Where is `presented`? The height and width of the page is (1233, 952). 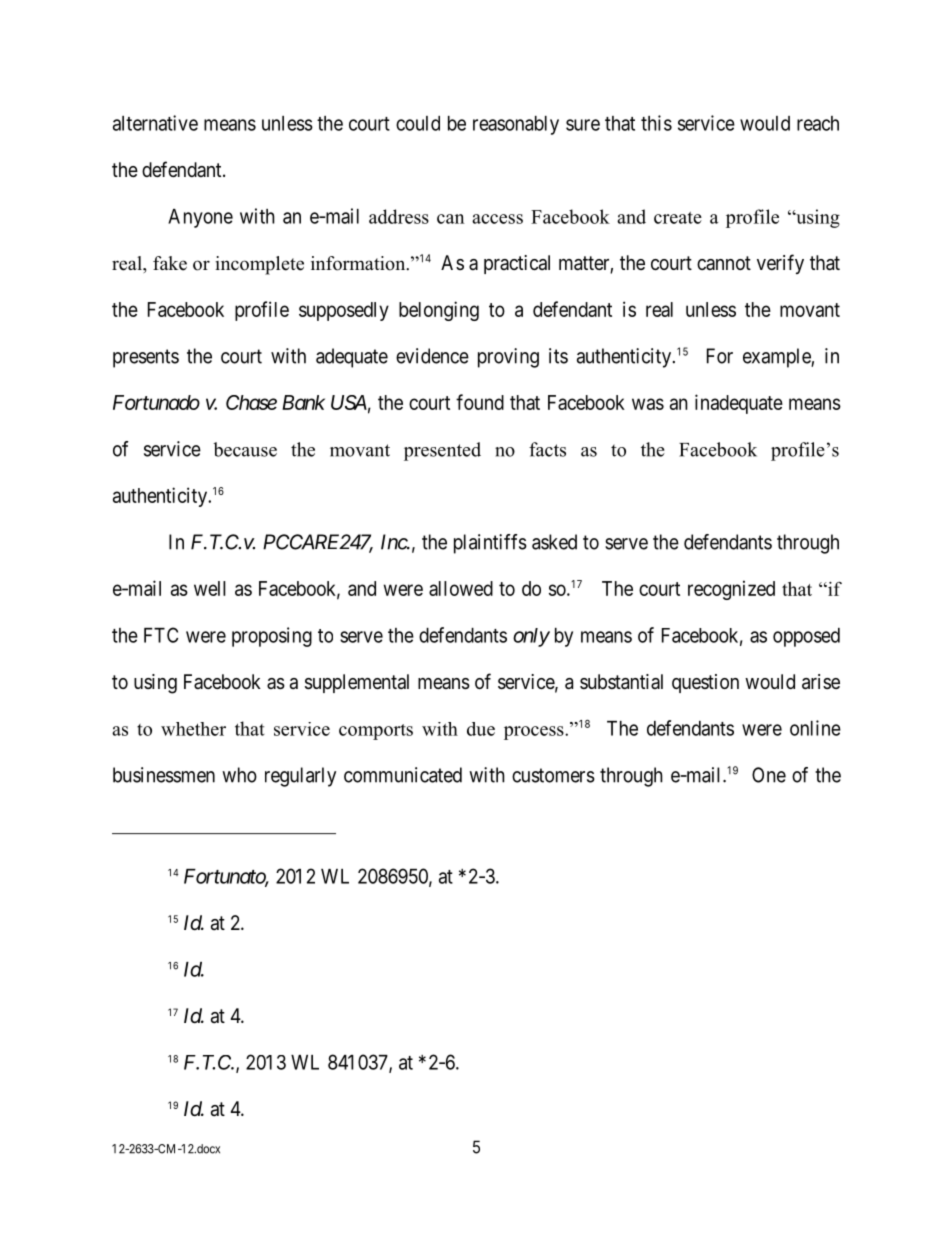
presented is located at coordinates (442, 451).
